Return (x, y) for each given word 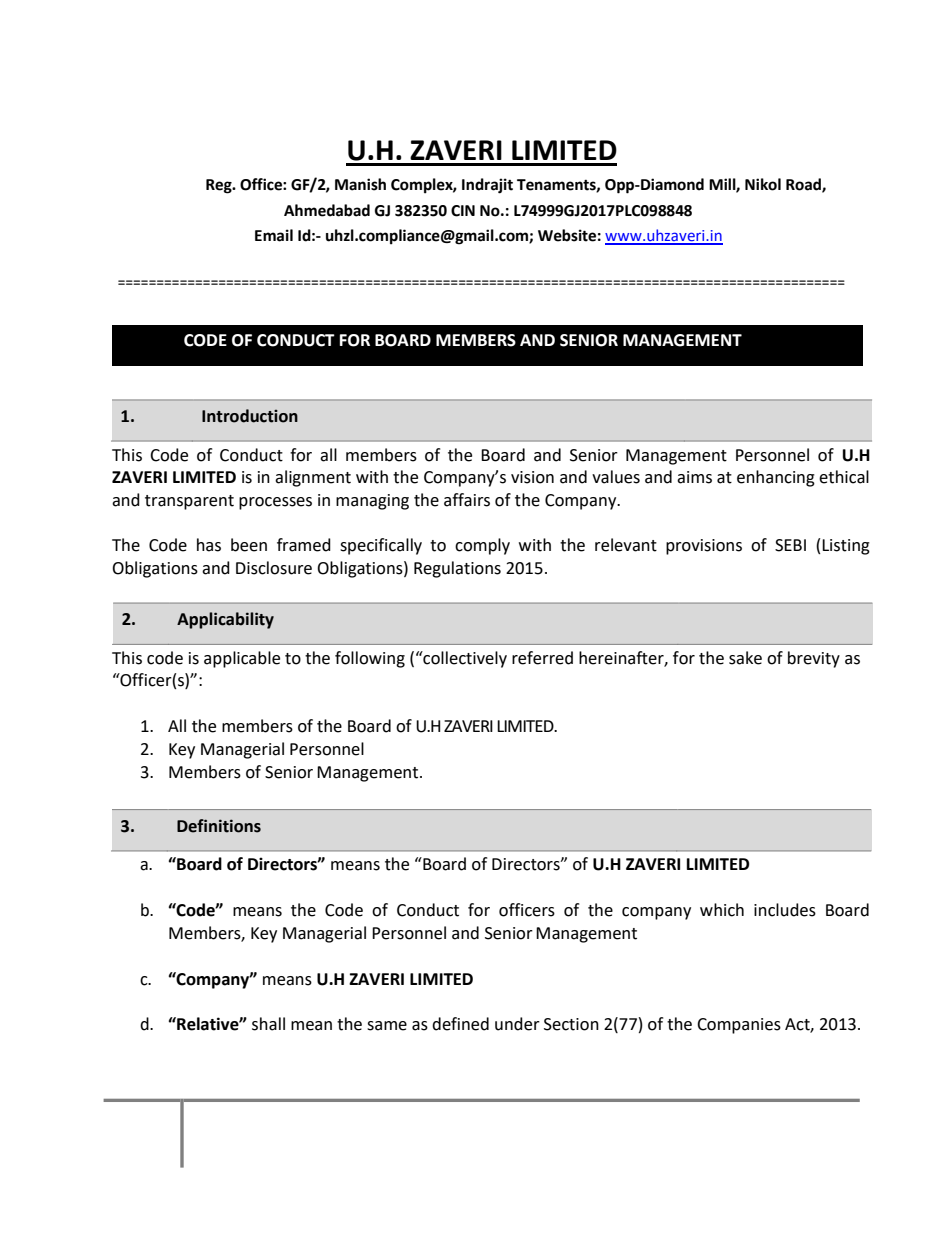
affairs (467, 500)
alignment (313, 478)
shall (268, 1024)
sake (745, 658)
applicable (242, 659)
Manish (360, 184)
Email (274, 235)
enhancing (776, 478)
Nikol (763, 184)
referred (542, 658)
